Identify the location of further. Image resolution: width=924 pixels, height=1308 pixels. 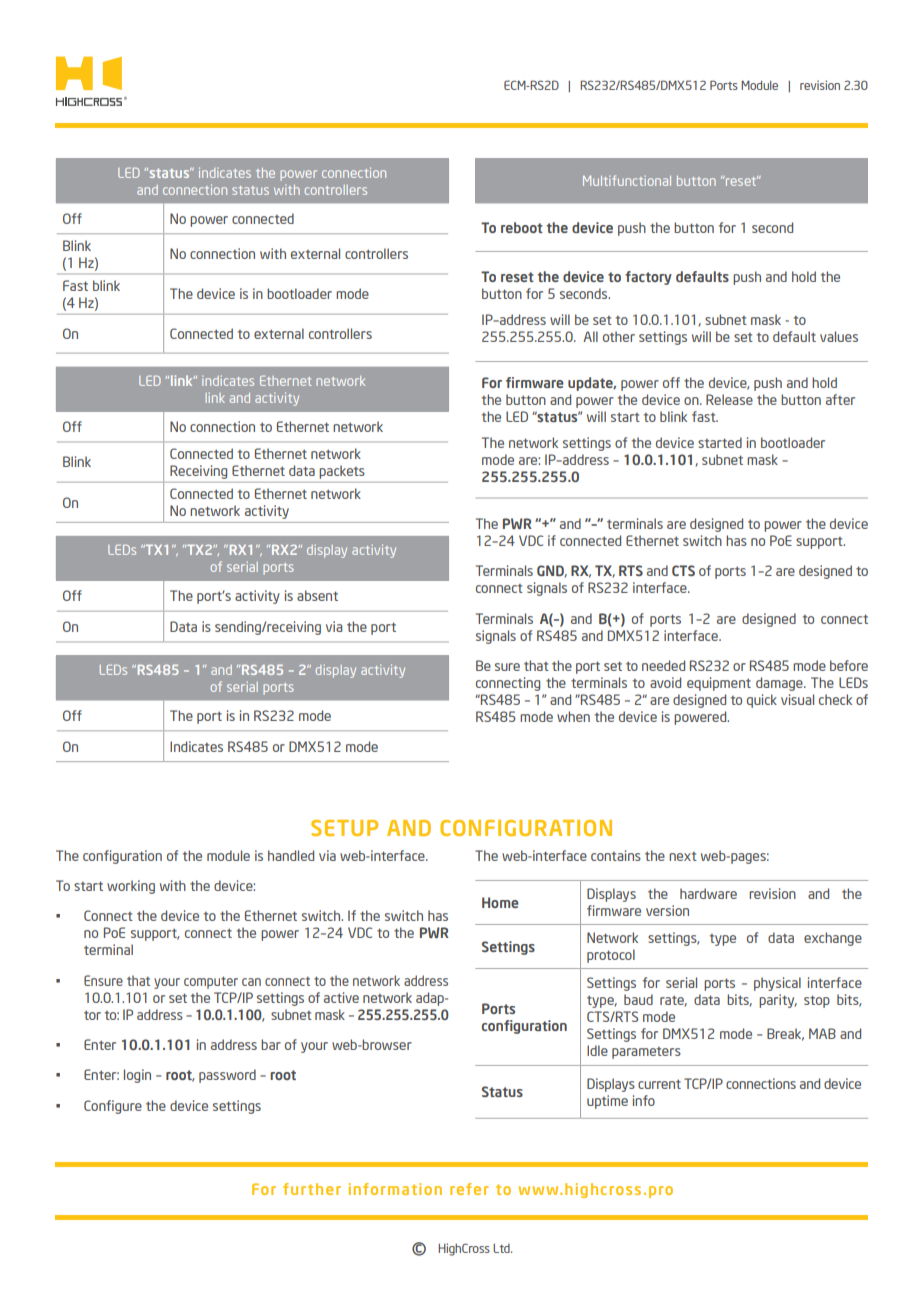
(312, 1189).
